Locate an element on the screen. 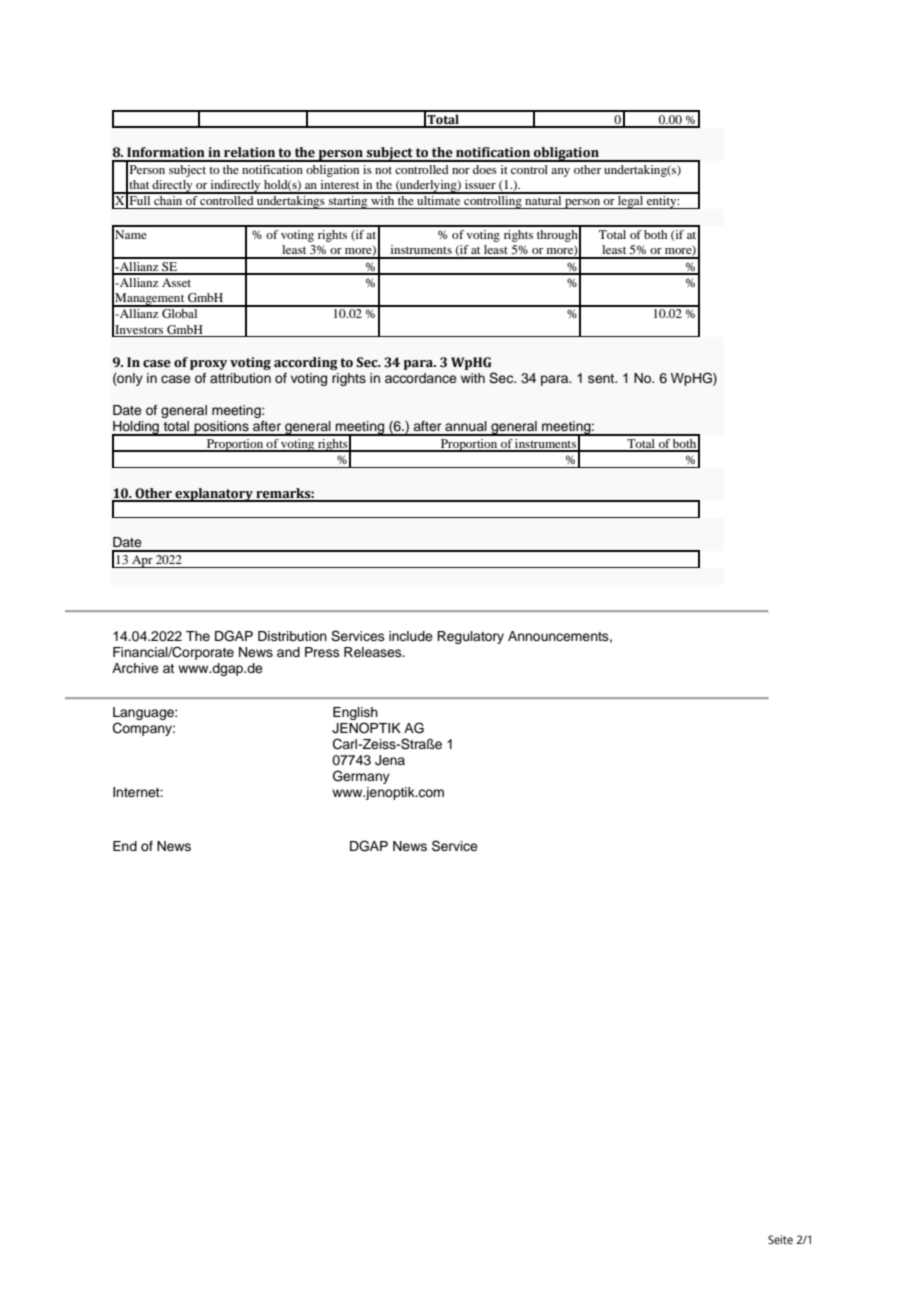 This screenshot has height=1308, width=924. Jena is located at coordinates (390, 760).
